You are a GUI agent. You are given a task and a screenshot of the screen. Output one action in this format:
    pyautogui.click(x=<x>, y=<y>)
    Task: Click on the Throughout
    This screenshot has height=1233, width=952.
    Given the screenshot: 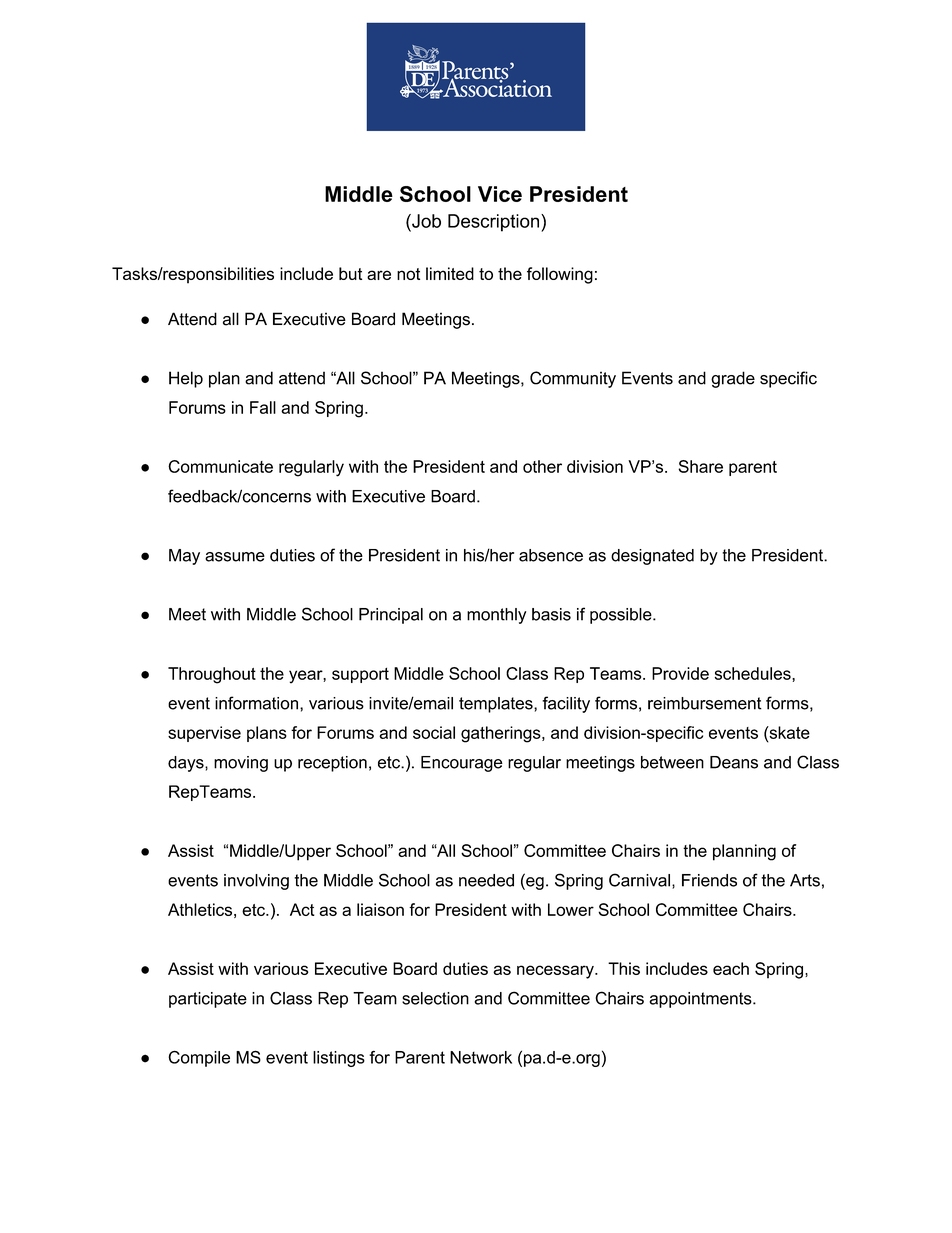 What is the action you would take?
    pyautogui.click(x=212, y=675)
